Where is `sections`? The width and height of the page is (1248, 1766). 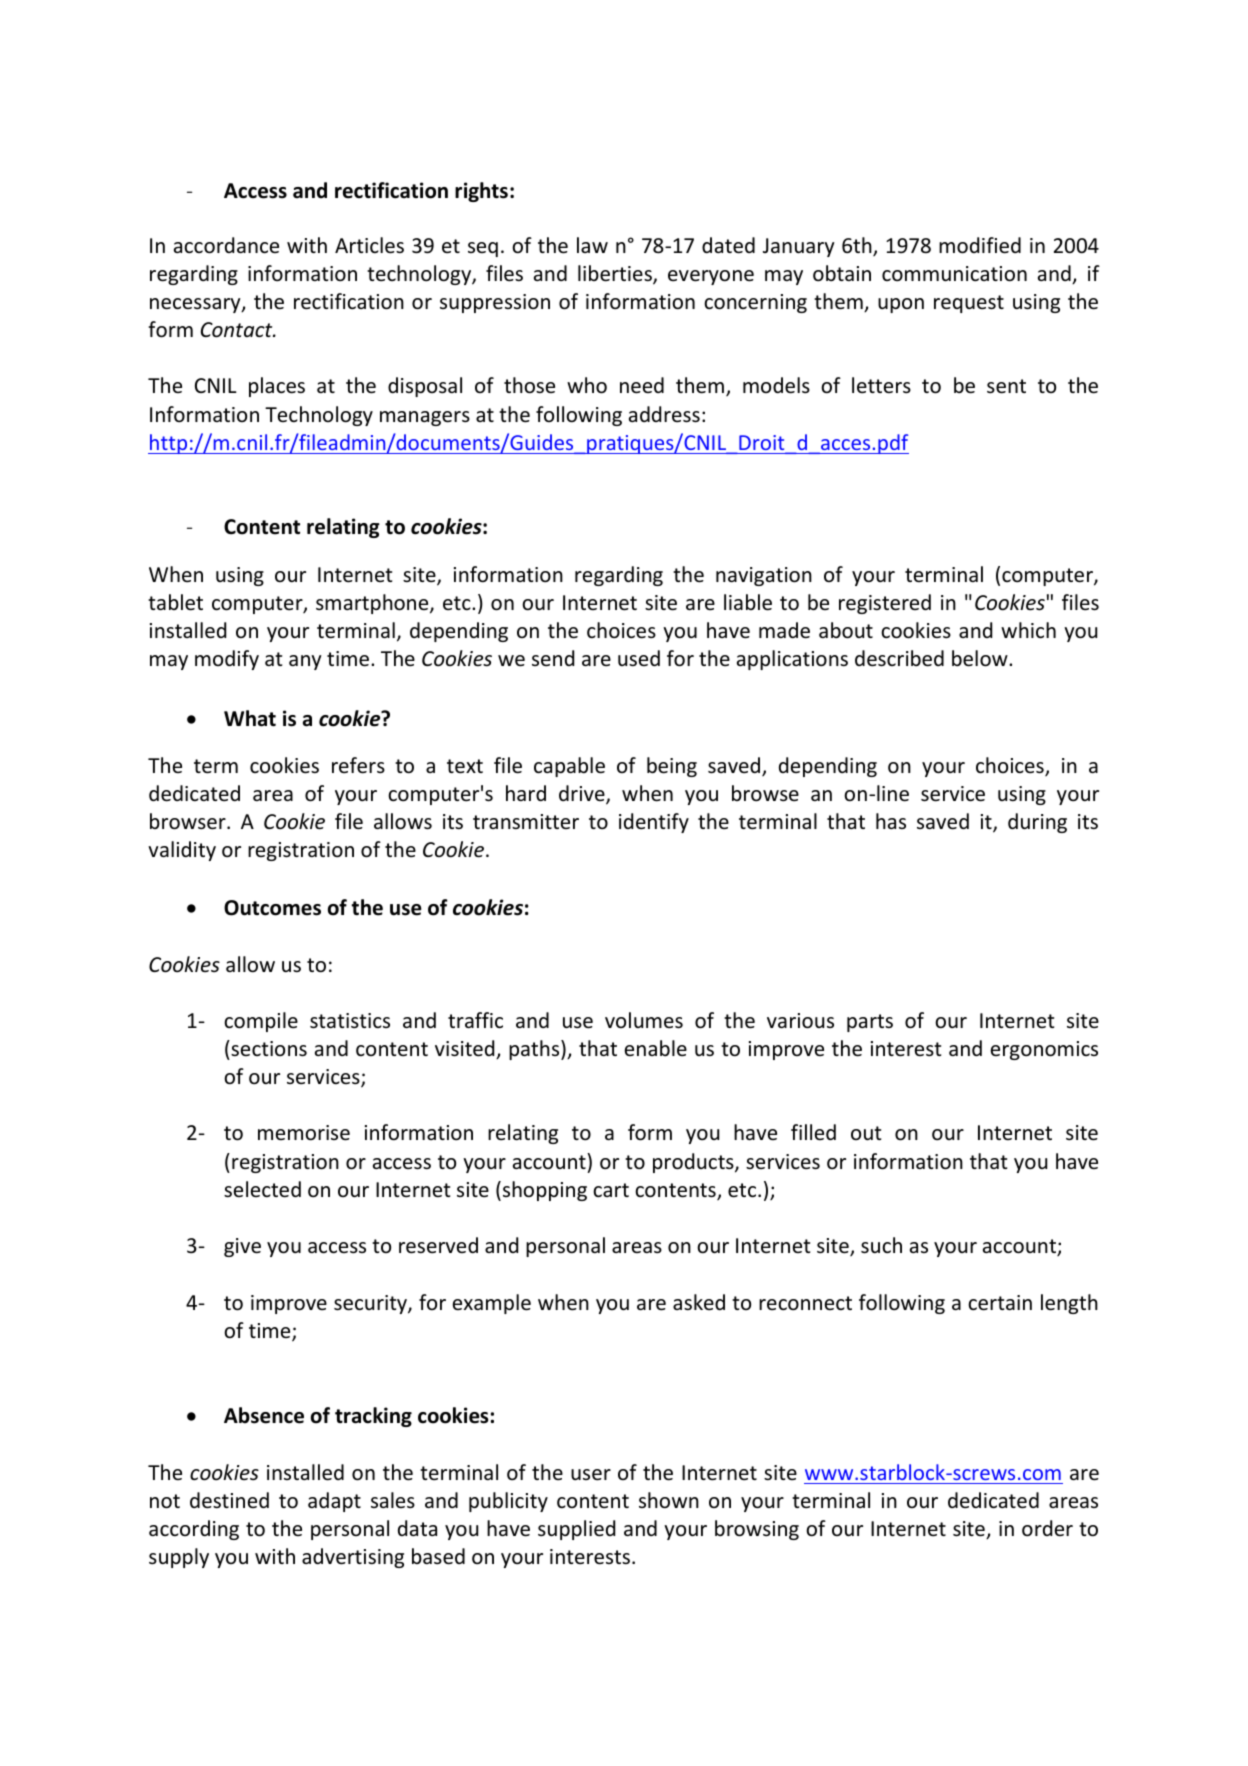
sections is located at coordinates (268, 1048).
